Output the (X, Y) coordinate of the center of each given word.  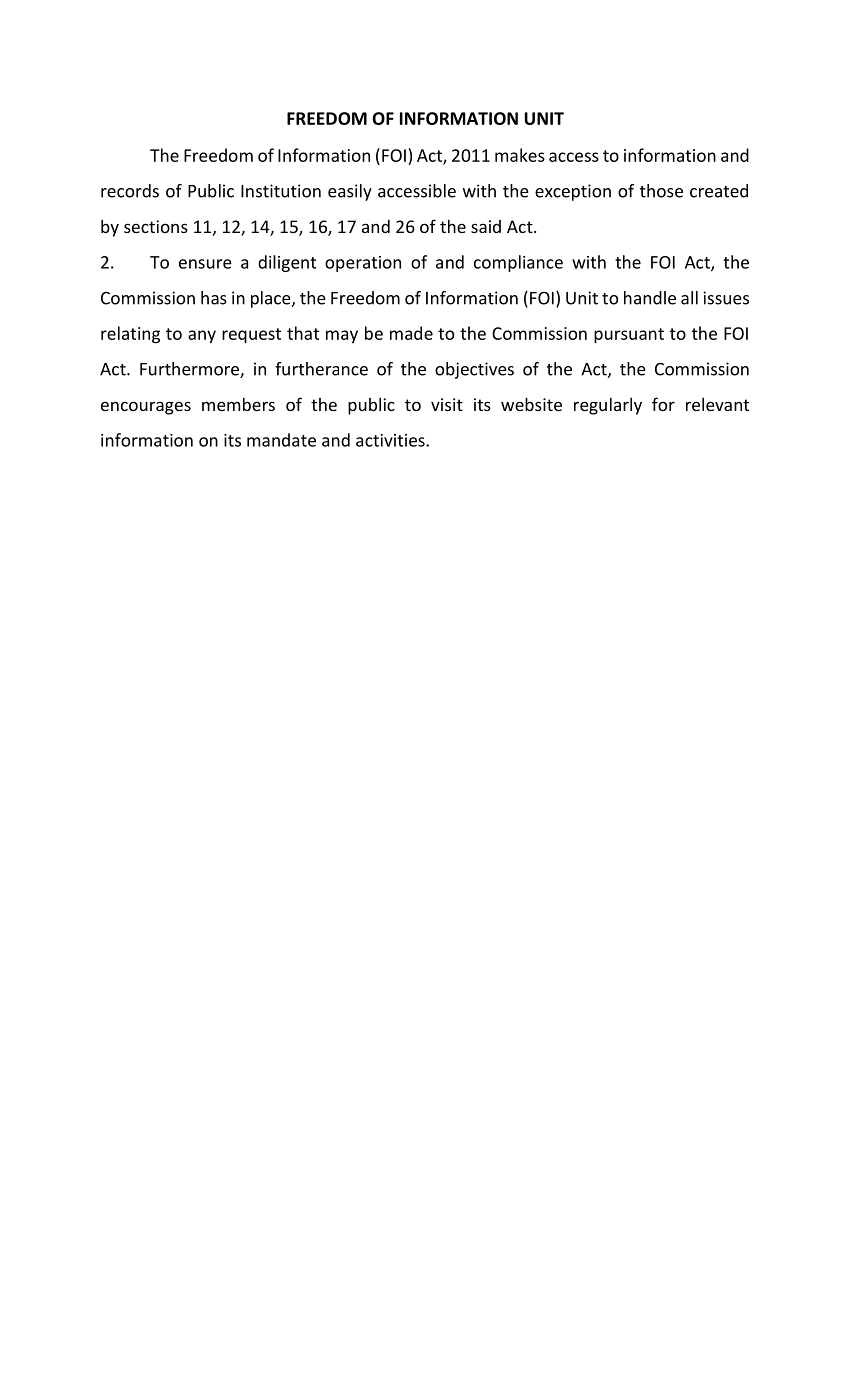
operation (363, 264)
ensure (205, 264)
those (661, 191)
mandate (281, 440)
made (411, 333)
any (202, 337)
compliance (518, 263)
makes (520, 155)
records (130, 191)
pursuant (629, 336)
